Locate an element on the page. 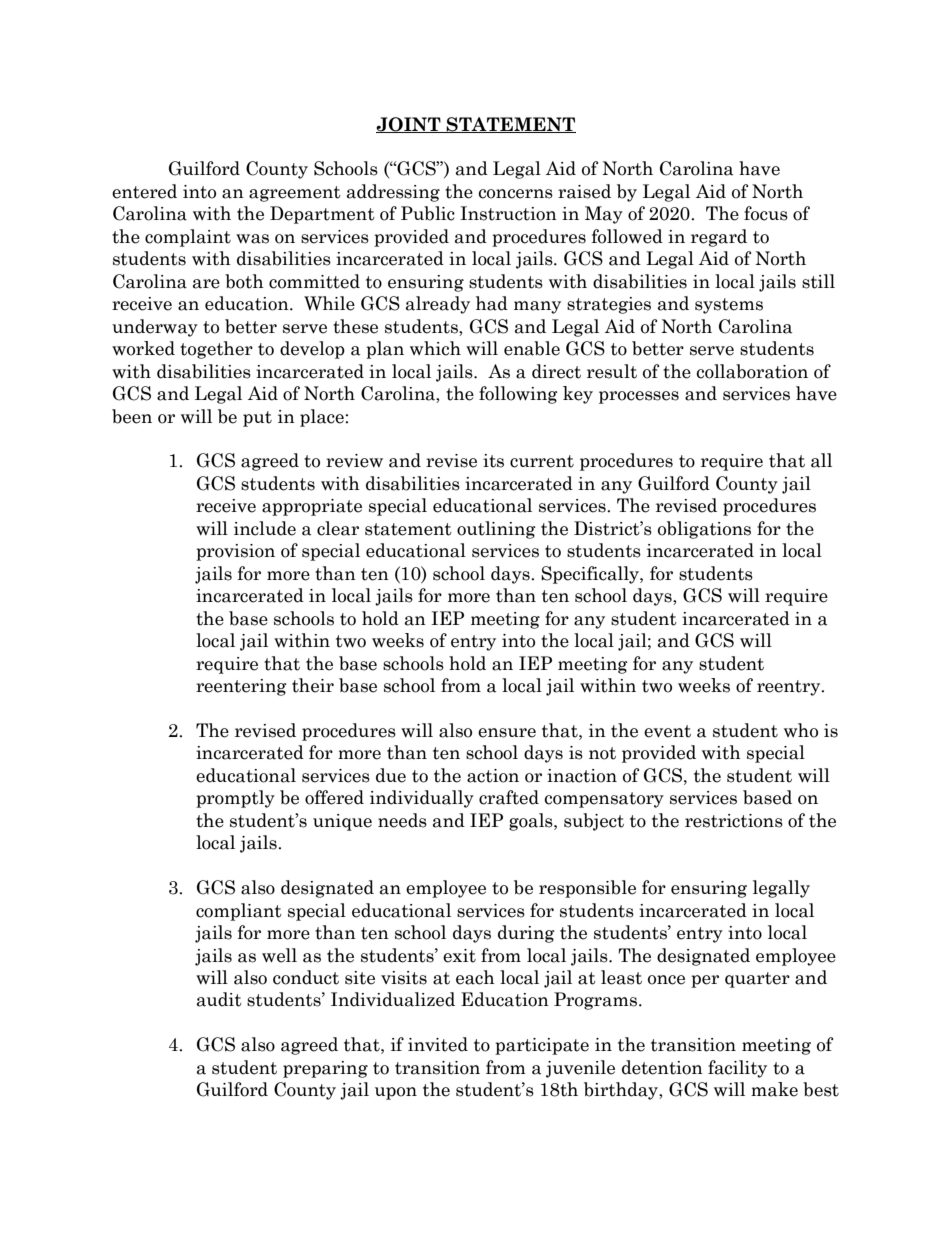 The width and height of the image is (952, 1233). audit is located at coordinates (219, 999).
